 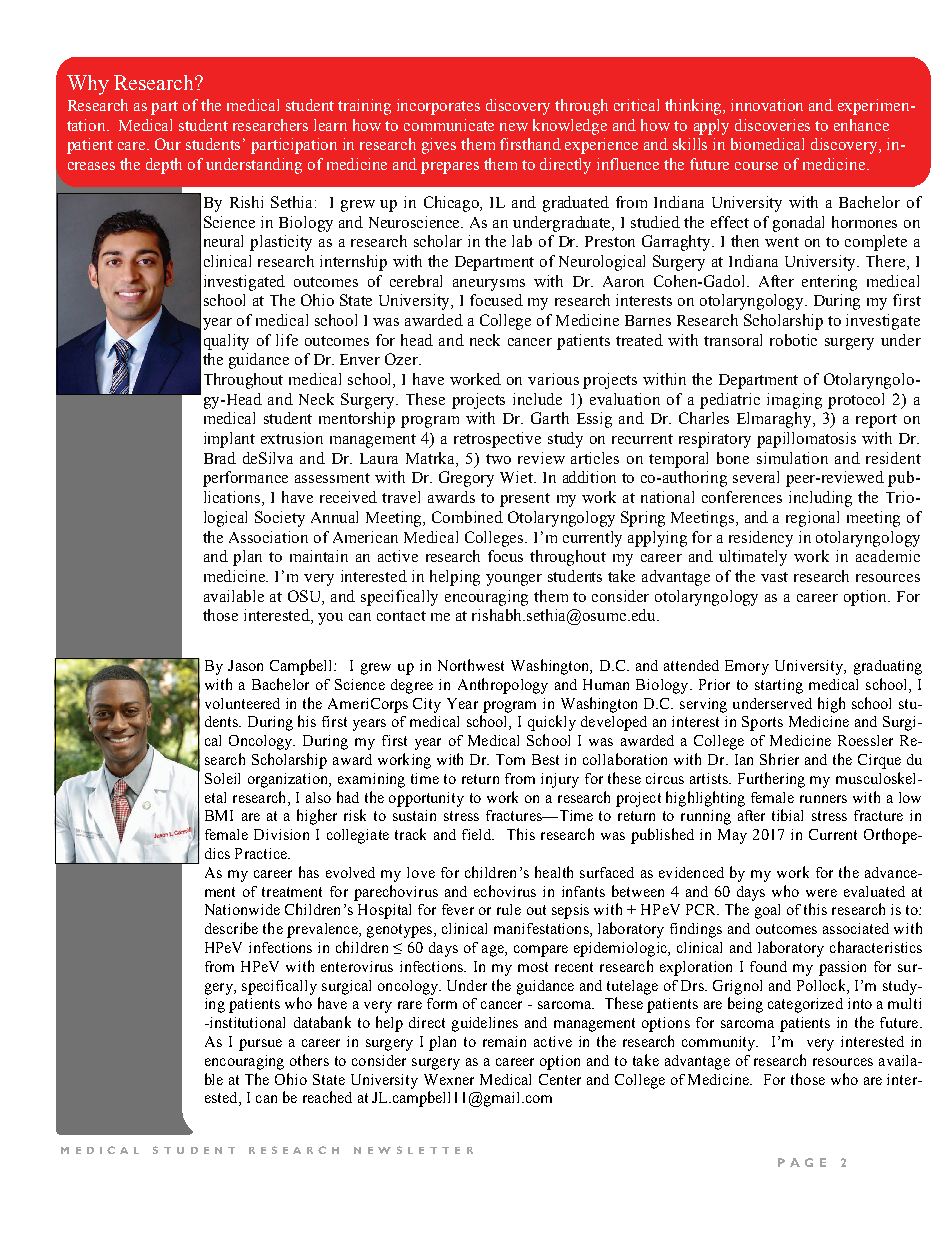 I want to click on Brad, so click(x=220, y=458).
